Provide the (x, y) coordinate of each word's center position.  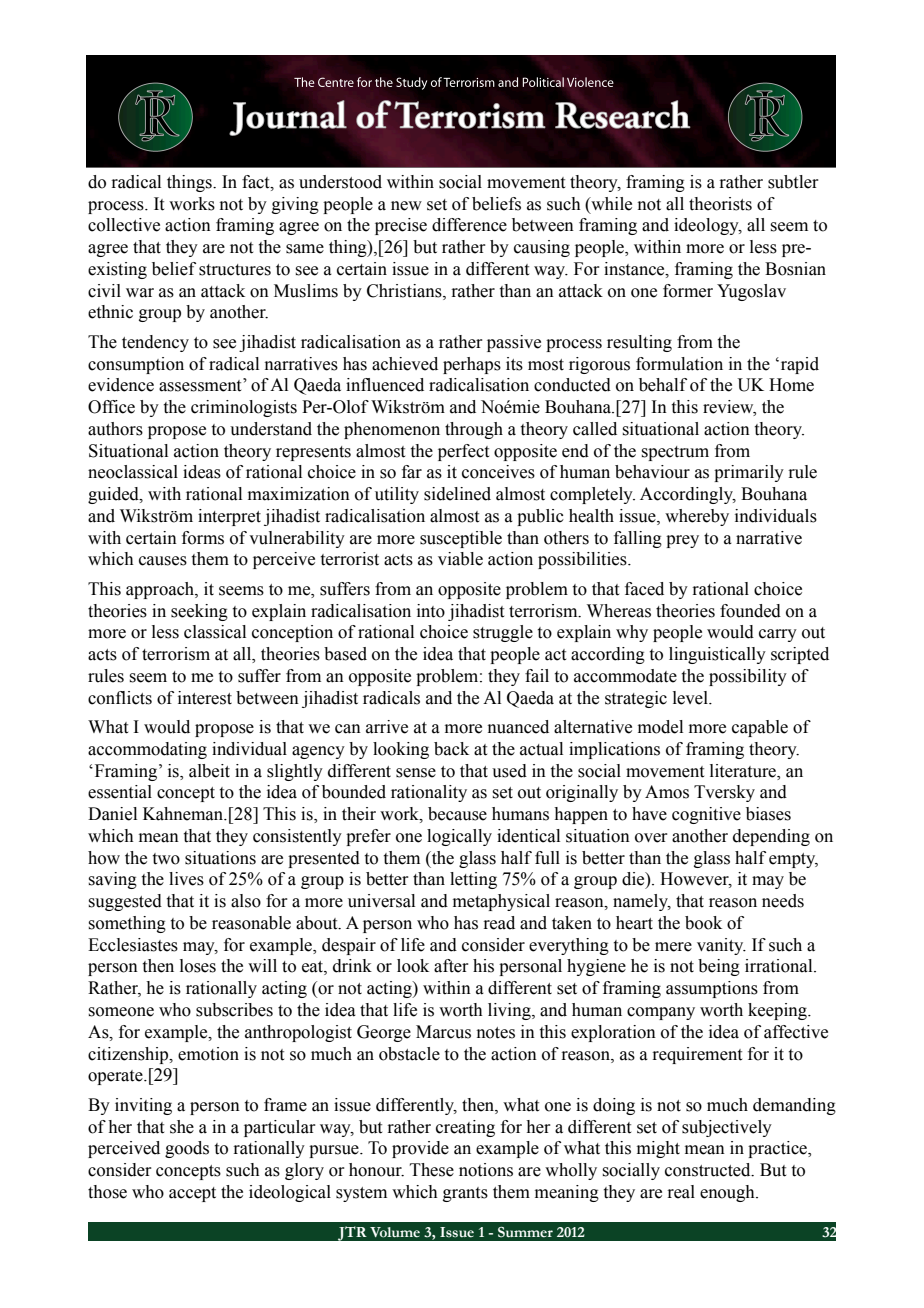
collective (124, 225)
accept (192, 1194)
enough (728, 1193)
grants (465, 1194)
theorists (720, 204)
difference (469, 225)
